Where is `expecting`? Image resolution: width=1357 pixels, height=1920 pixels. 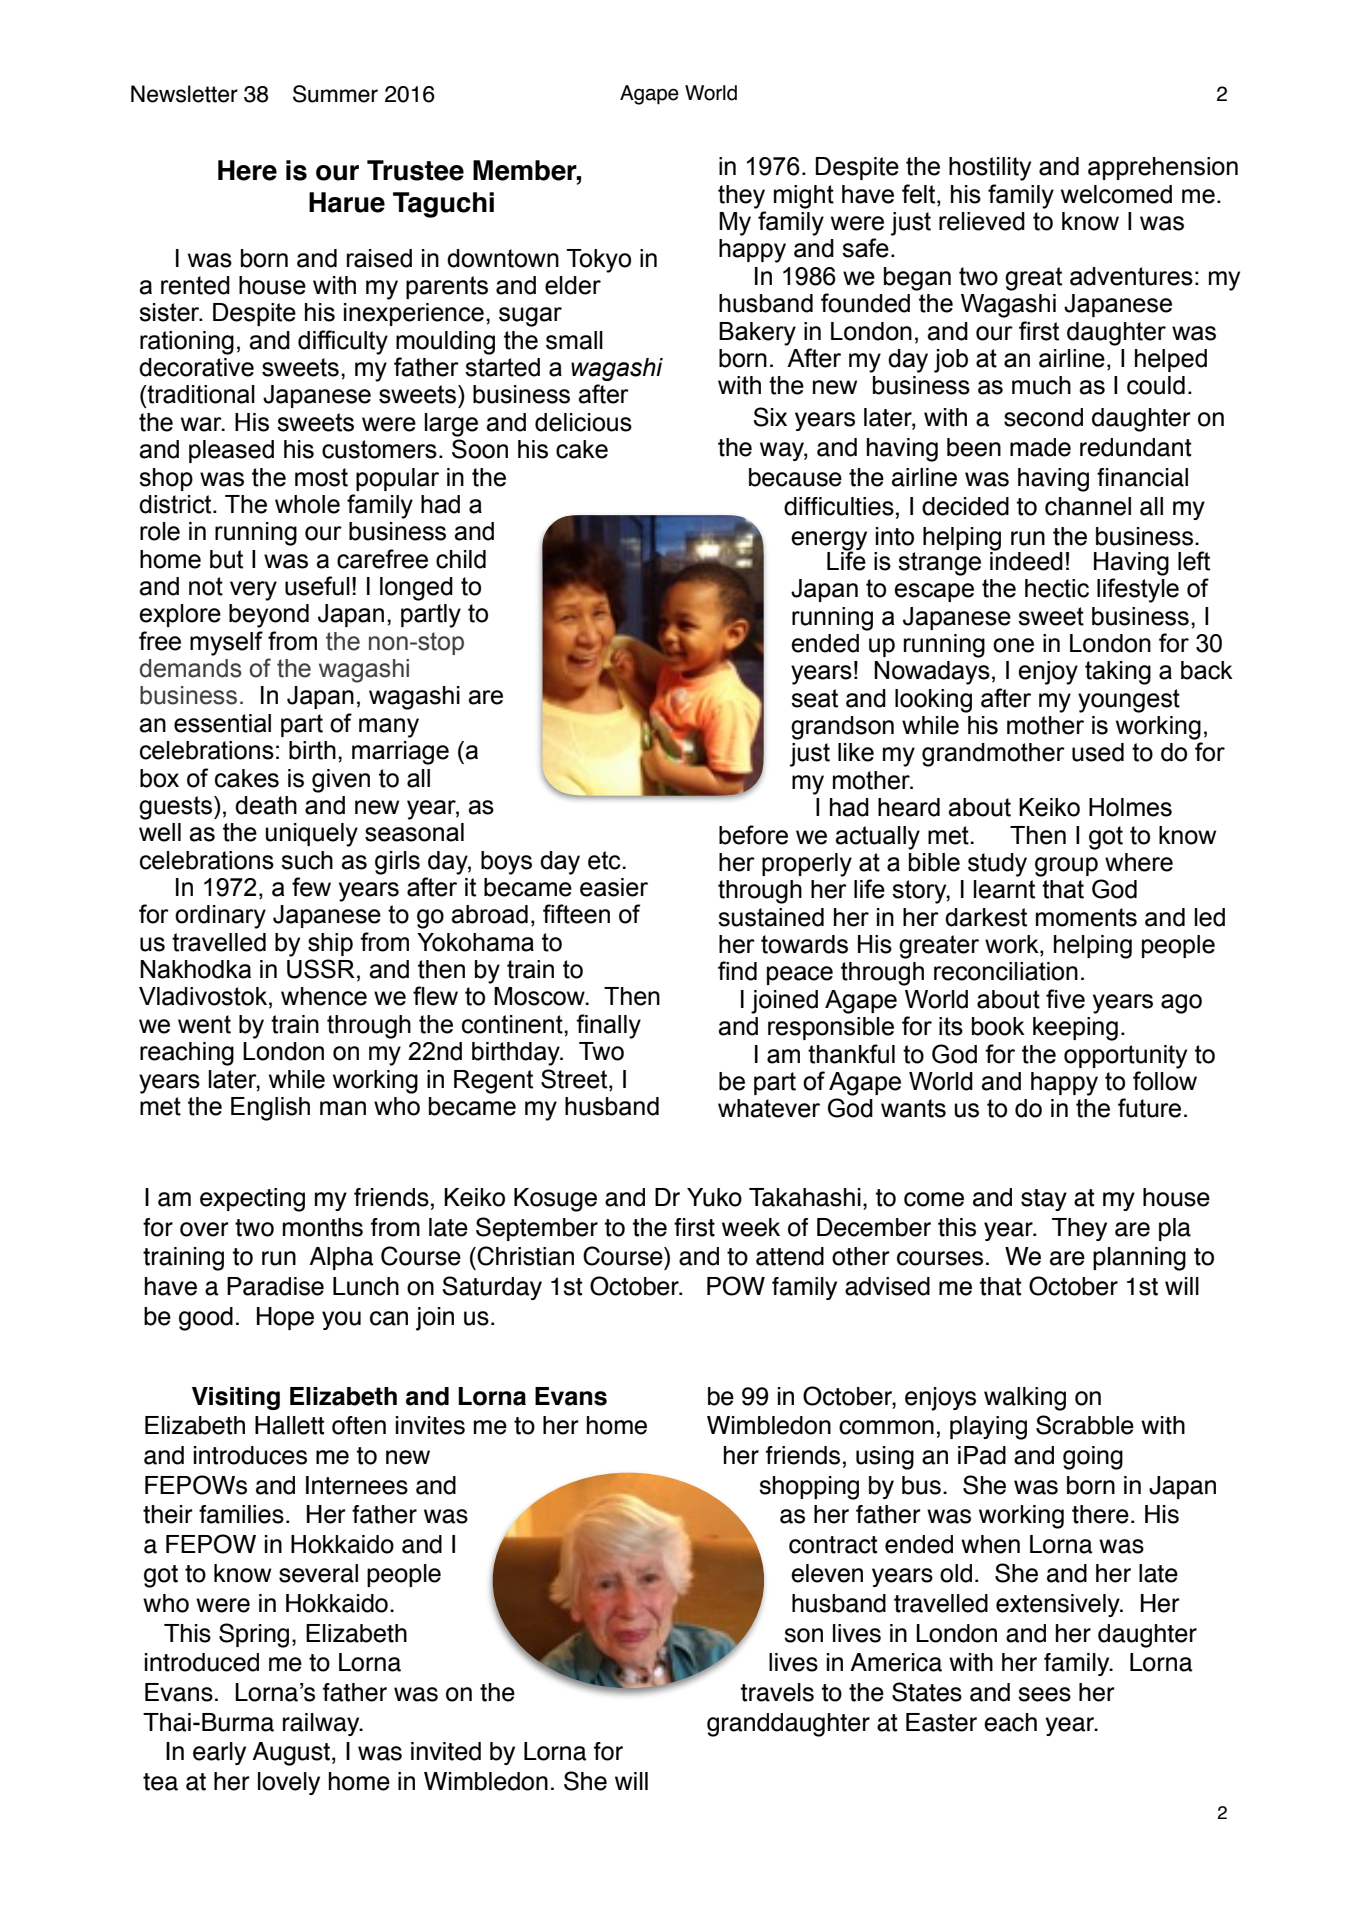
expecting is located at coordinates (252, 1200).
